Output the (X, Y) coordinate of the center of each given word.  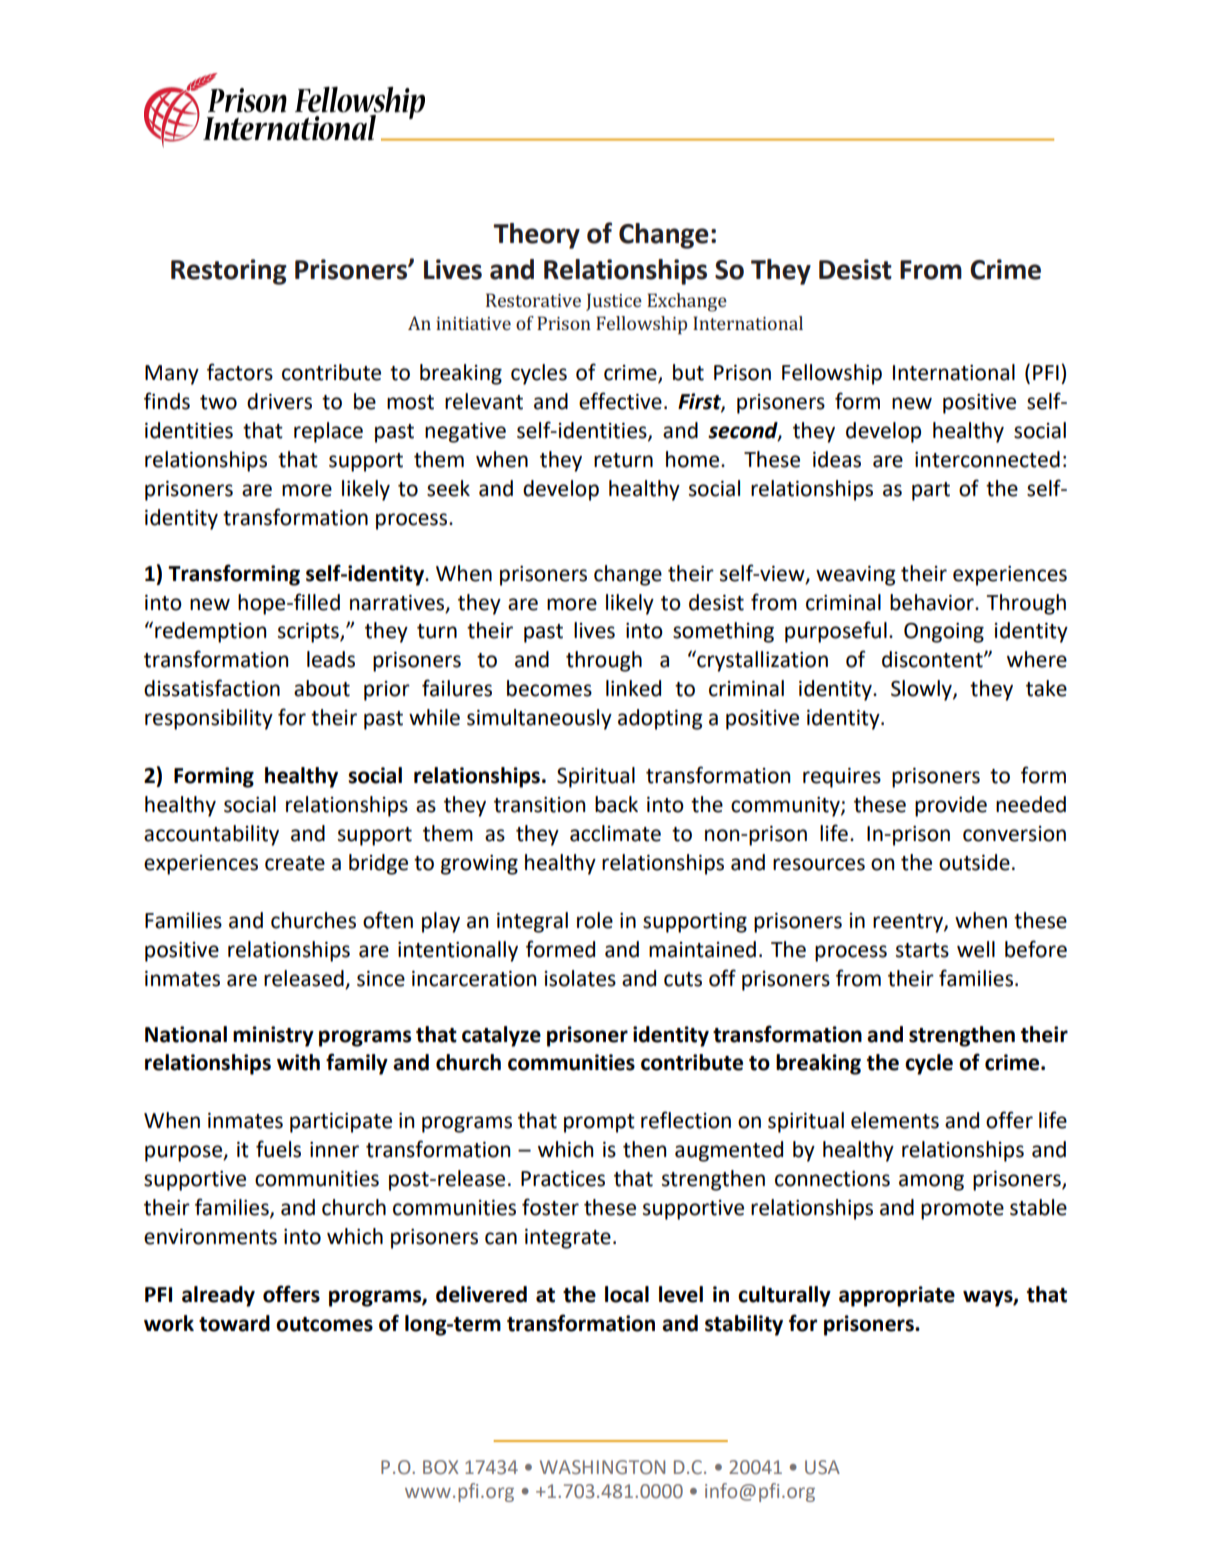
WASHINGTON (602, 1467)
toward (234, 1323)
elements (895, 1120)
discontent (933, 659)
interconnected (987, 459)
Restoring (229, 272)
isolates (580, 978)
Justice (614, 302)
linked (633, 688)
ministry (273, 1036)
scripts (309, 633)
